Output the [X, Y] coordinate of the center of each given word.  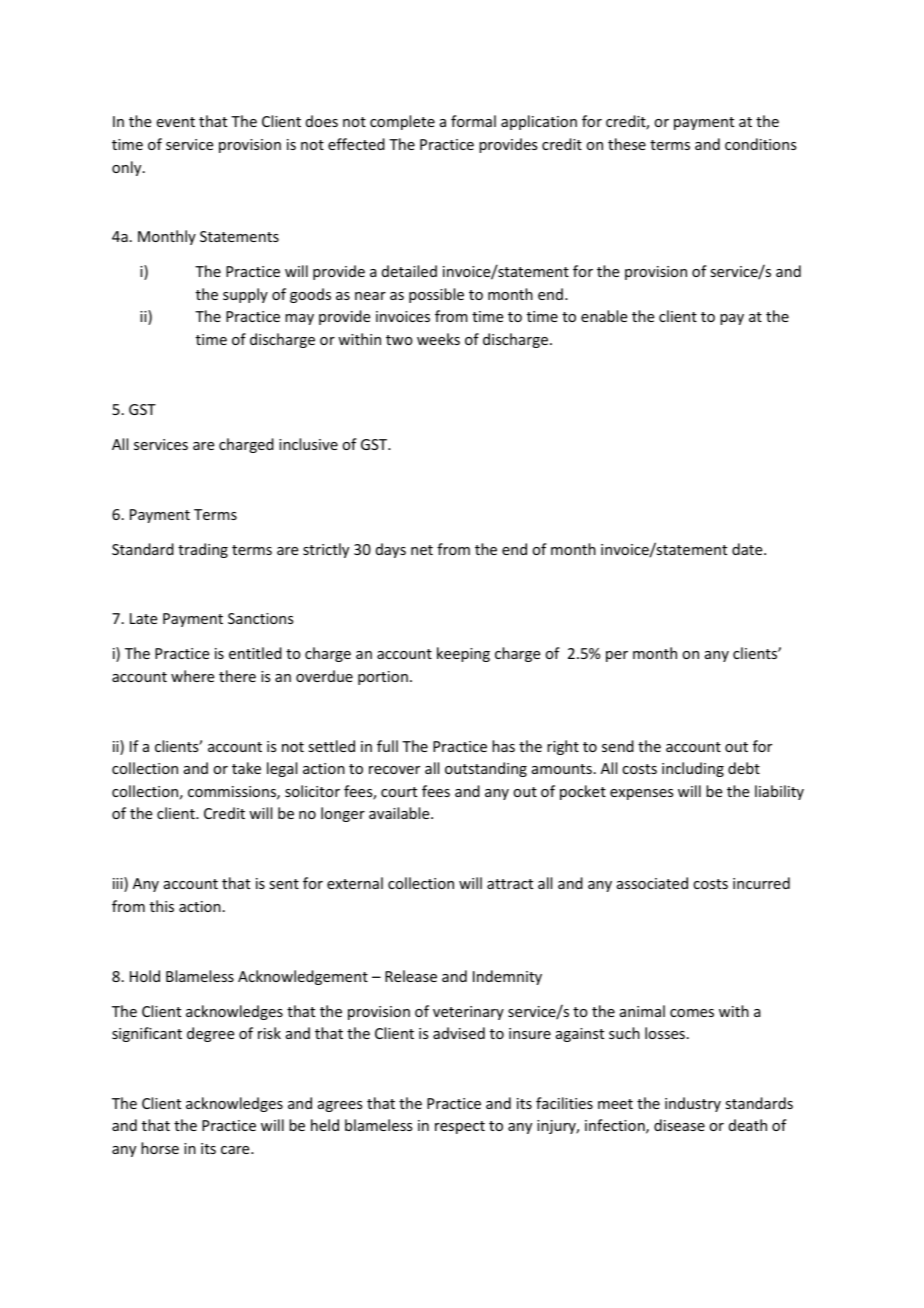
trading [203, 550]
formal [473, 121]
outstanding [486, 769]
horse [160, 1148]
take [246, 768]
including [693, 769]
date [748, 549]
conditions [760, 144]
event [176, 122]
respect [460, 1127]
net [422, 550]
